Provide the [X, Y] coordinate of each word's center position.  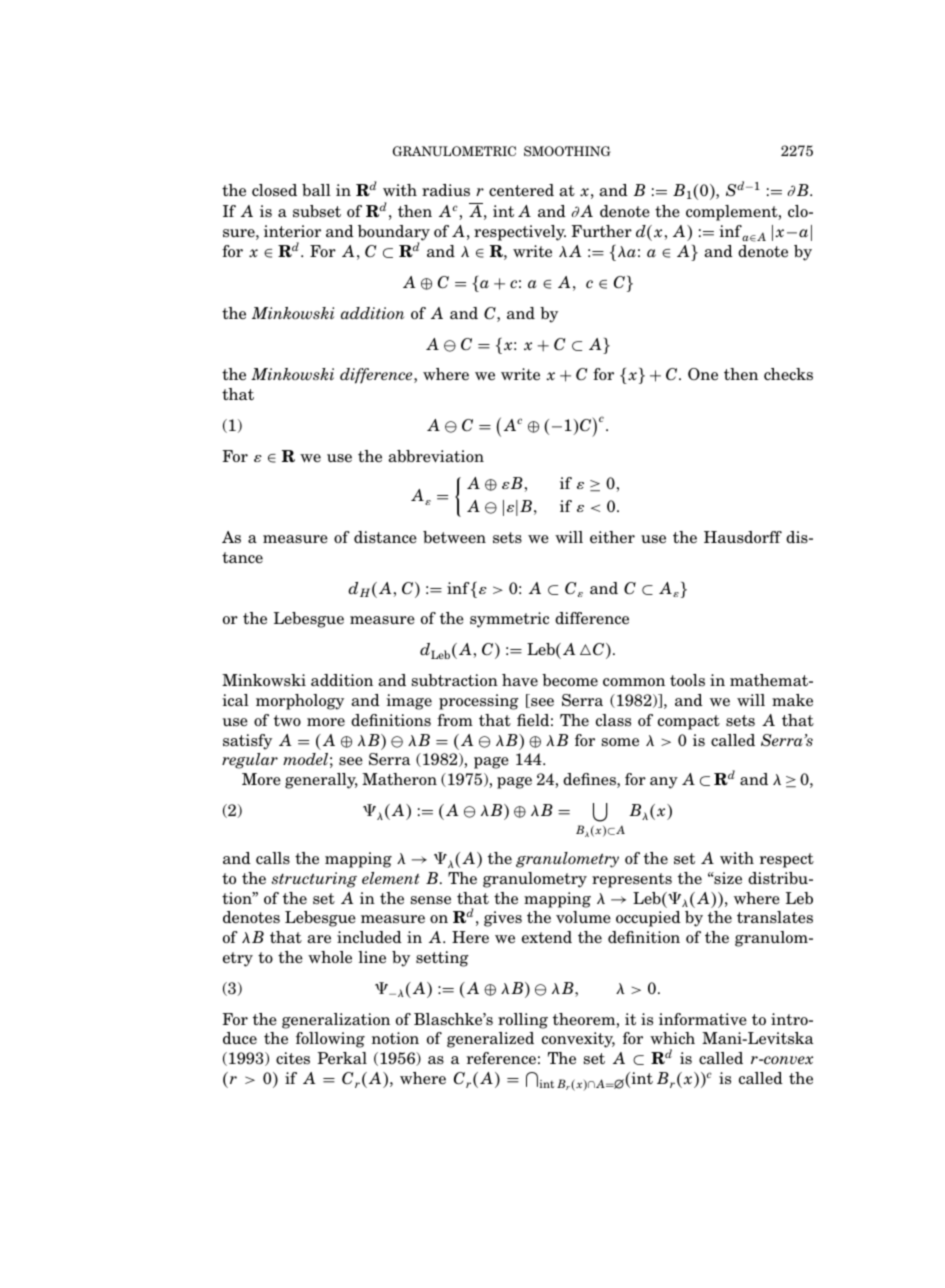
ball [316, 190]
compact [689, 722]
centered [521, 190]
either [612, 537]
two [287, 720]
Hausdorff [743, 537]
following [330, 1040]
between [454, 537]
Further [601, 231]
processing [479, 702]
